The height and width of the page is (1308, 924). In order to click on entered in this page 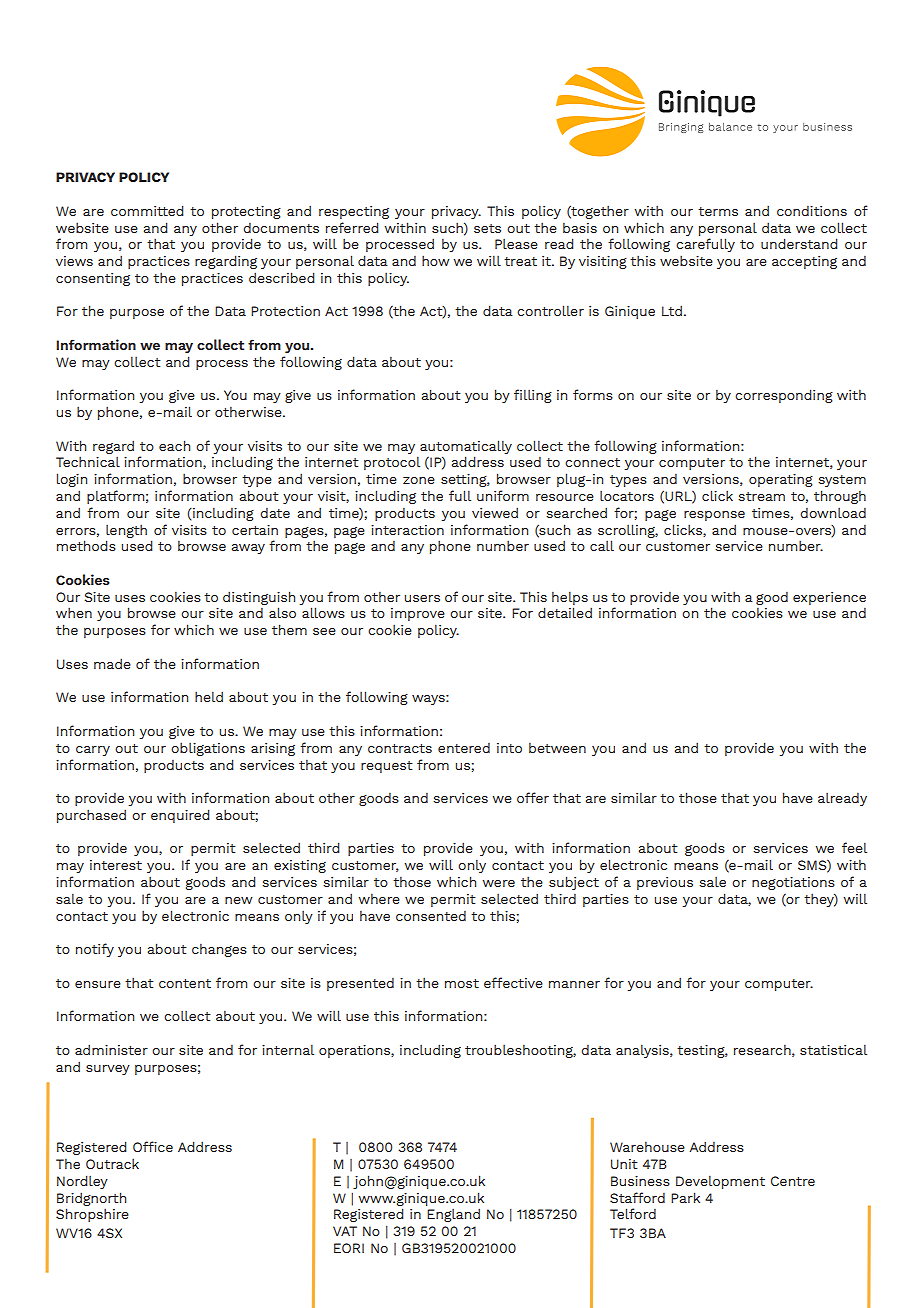, I will do `click(464, 748)`.
